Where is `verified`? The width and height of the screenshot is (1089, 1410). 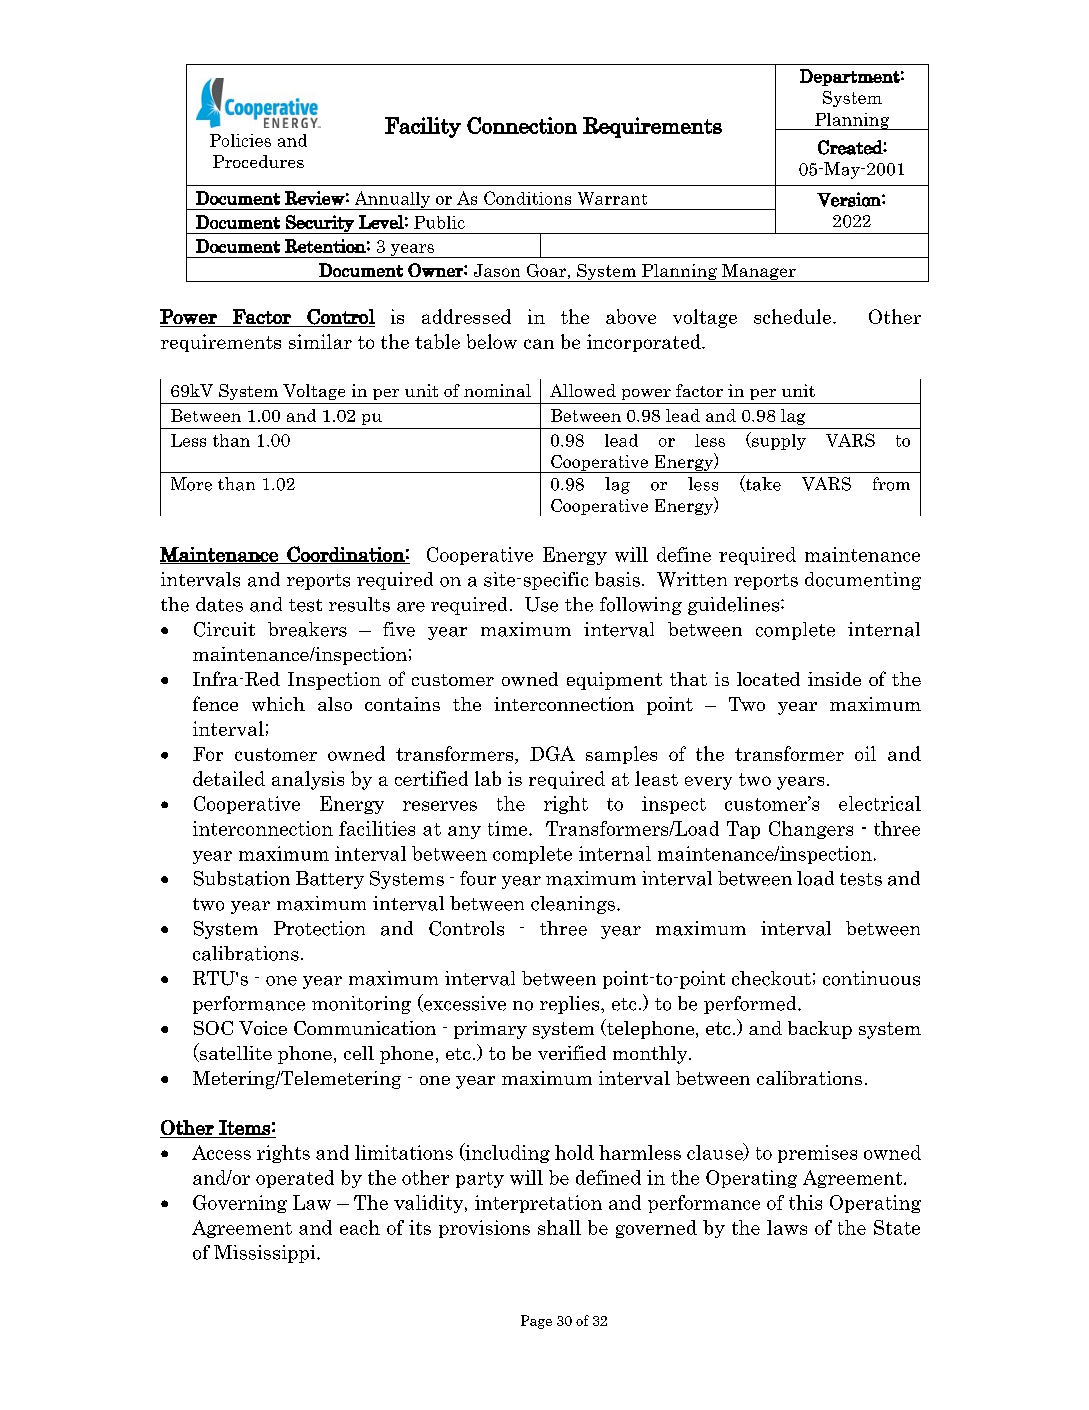
verified is located at coordinates (572, 1052).
